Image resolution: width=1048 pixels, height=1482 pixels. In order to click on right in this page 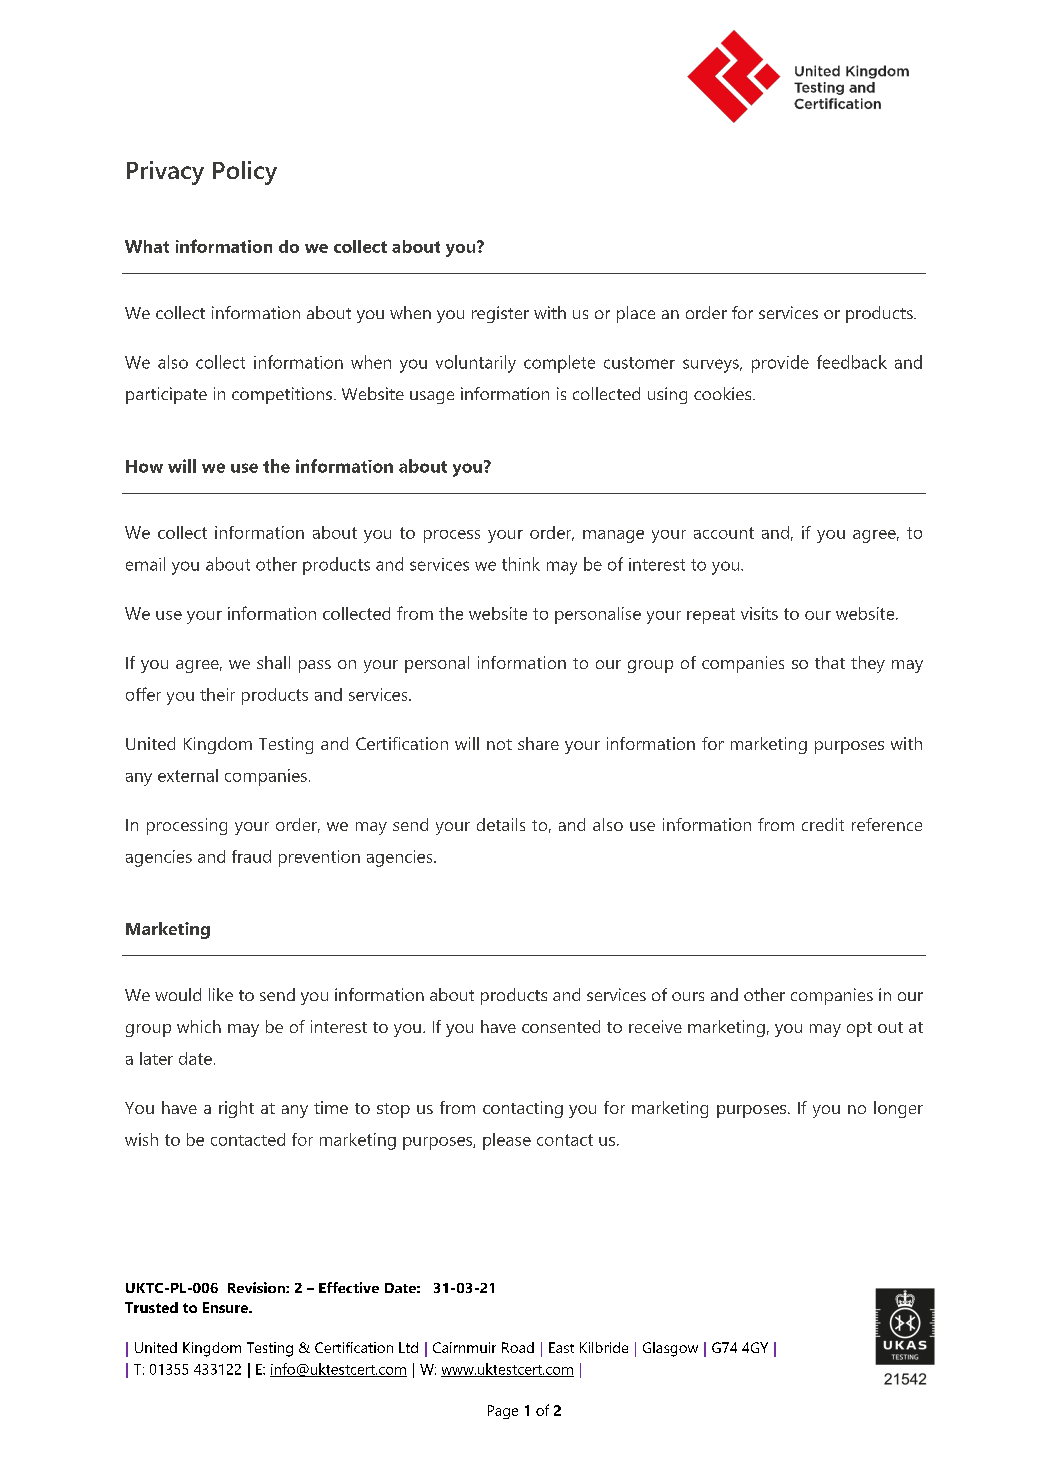, I will do `click(236, 1109)`.
